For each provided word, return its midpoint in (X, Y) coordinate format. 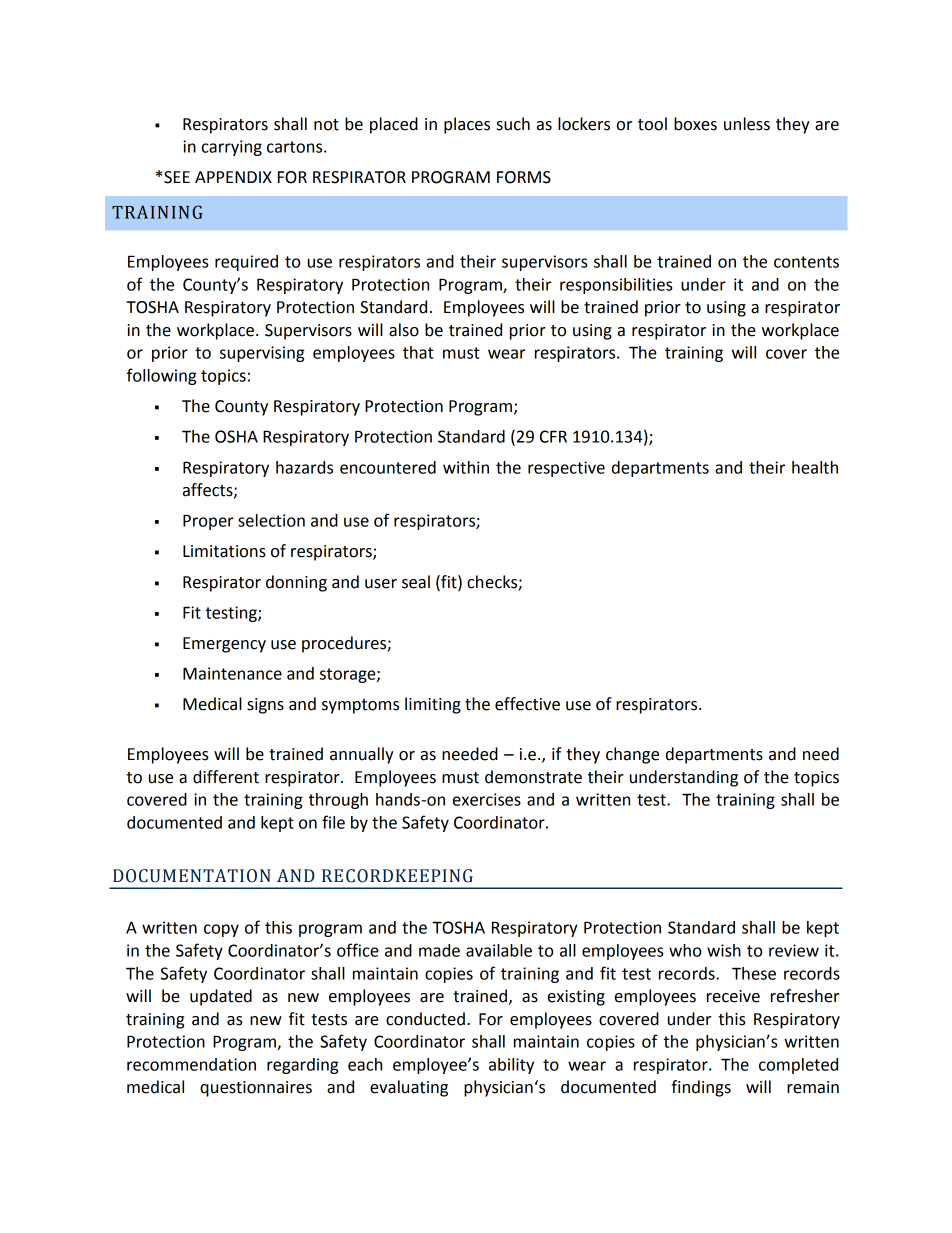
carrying (232, 148)
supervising (262, 354)
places (467, 125)
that (418, 352)
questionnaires (256, 1089)
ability (511, 1066)
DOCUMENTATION (192, 876)
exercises (487, 799)
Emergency (224, 645)
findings (701, 1088)
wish (724, 950)
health (815, 467)
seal (416, 582)
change (632, 755)
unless (747, 124)
